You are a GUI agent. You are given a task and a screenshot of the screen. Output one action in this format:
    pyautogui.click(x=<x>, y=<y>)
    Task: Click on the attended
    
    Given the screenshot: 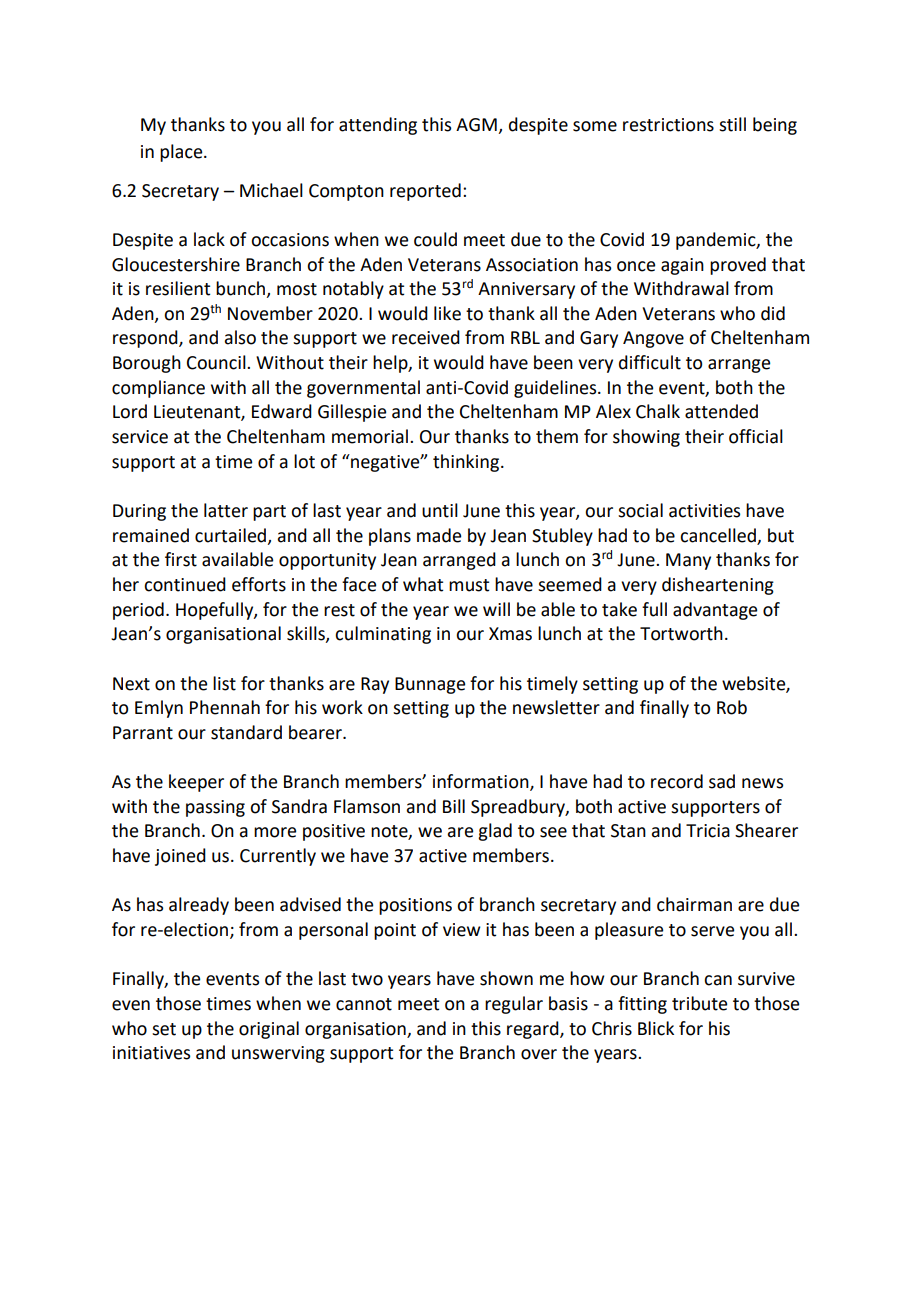 What is the action you would take?
    pyautogui.click(x=721, y=411)
